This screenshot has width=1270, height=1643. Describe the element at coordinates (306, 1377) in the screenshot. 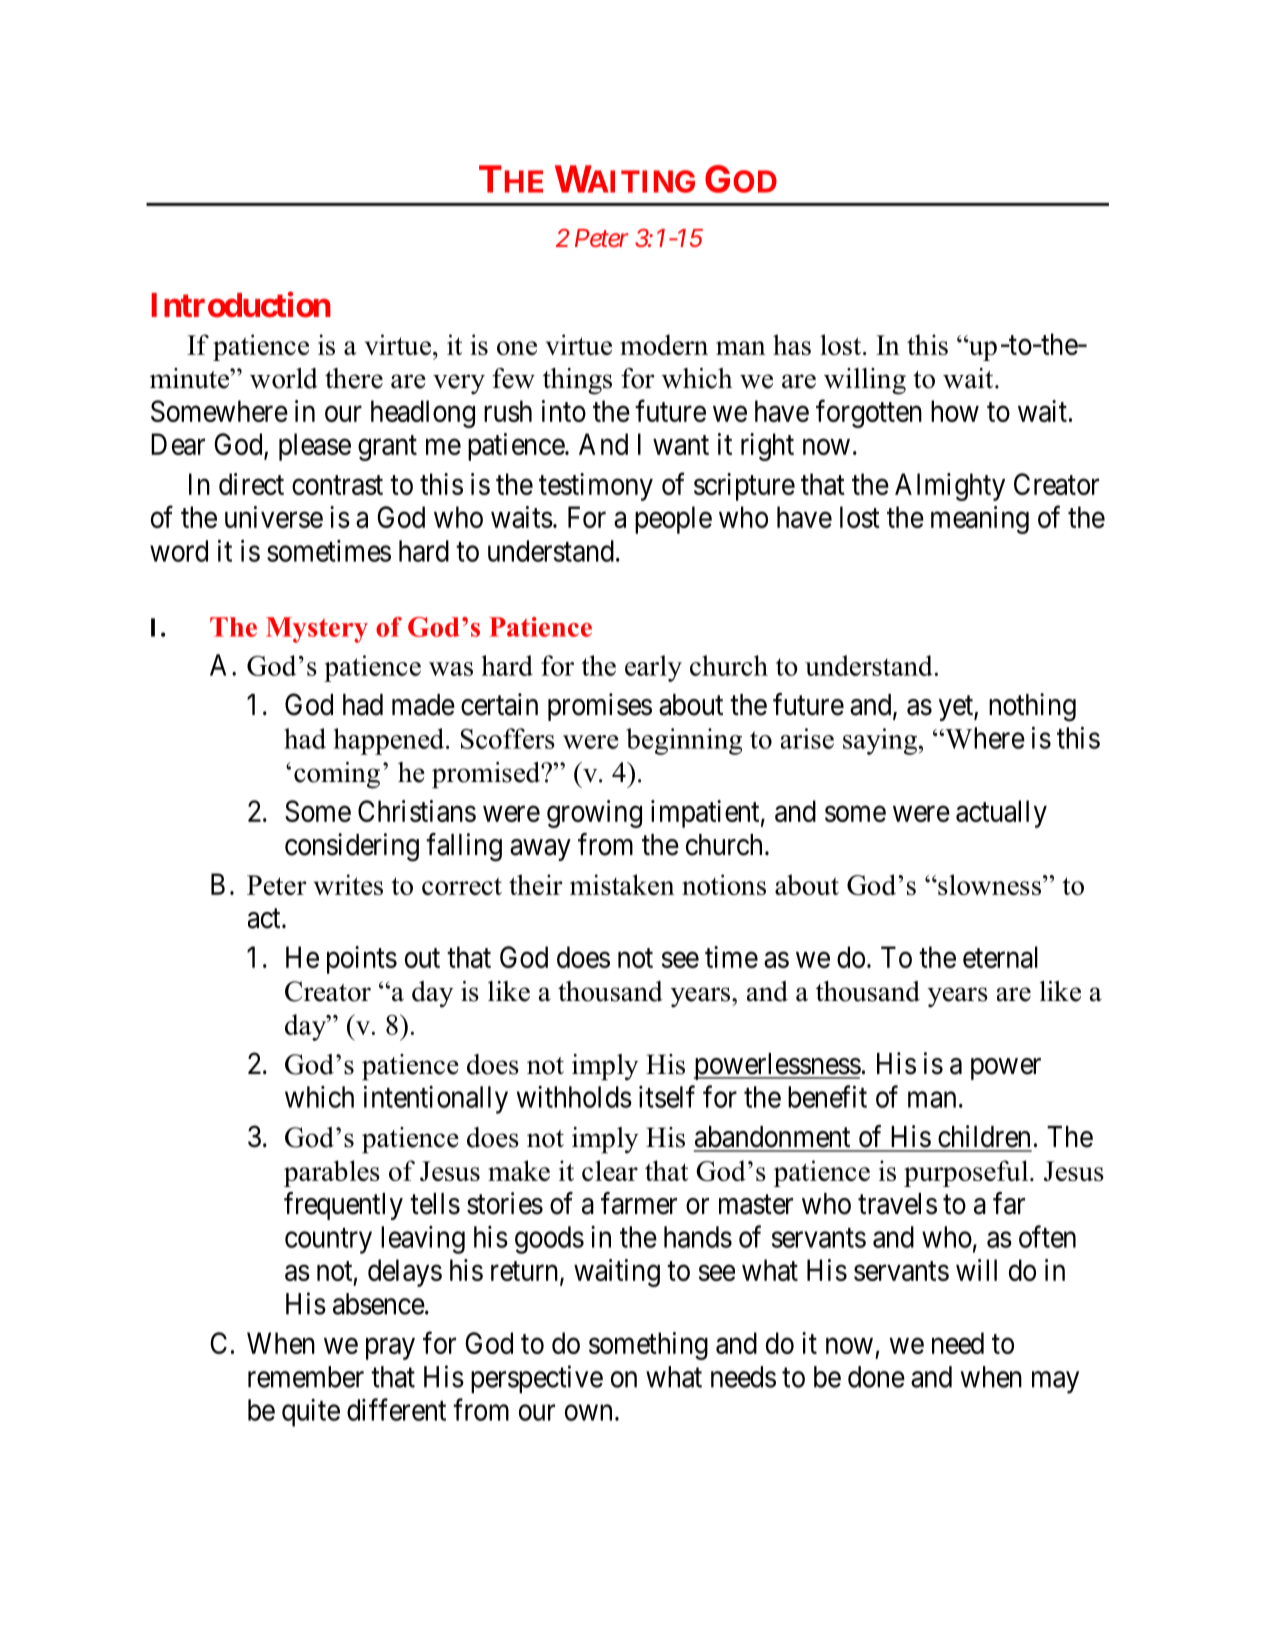

I see `remember` at that location.
